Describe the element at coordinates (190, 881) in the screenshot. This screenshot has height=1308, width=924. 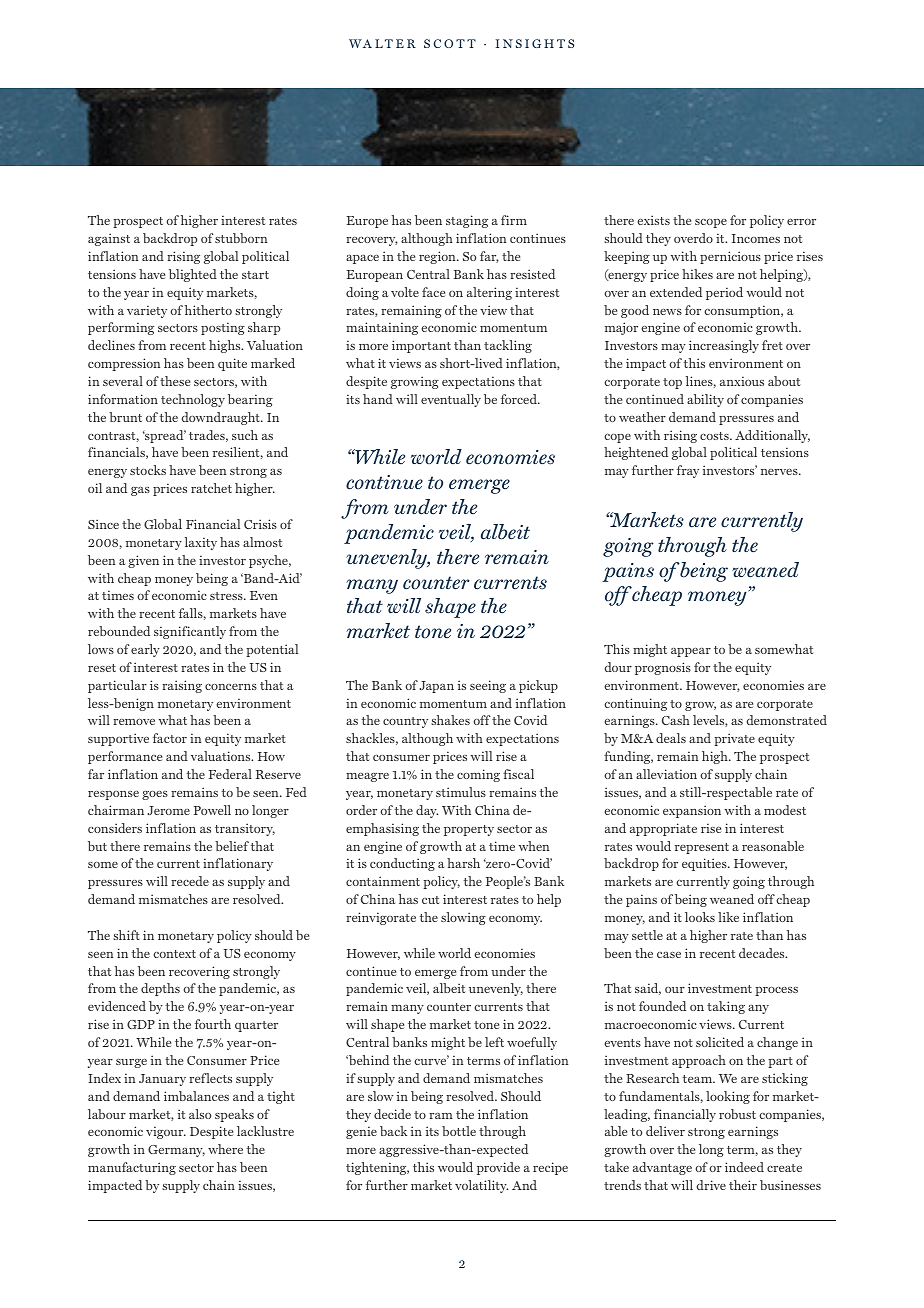
I see `recede` at that location.
